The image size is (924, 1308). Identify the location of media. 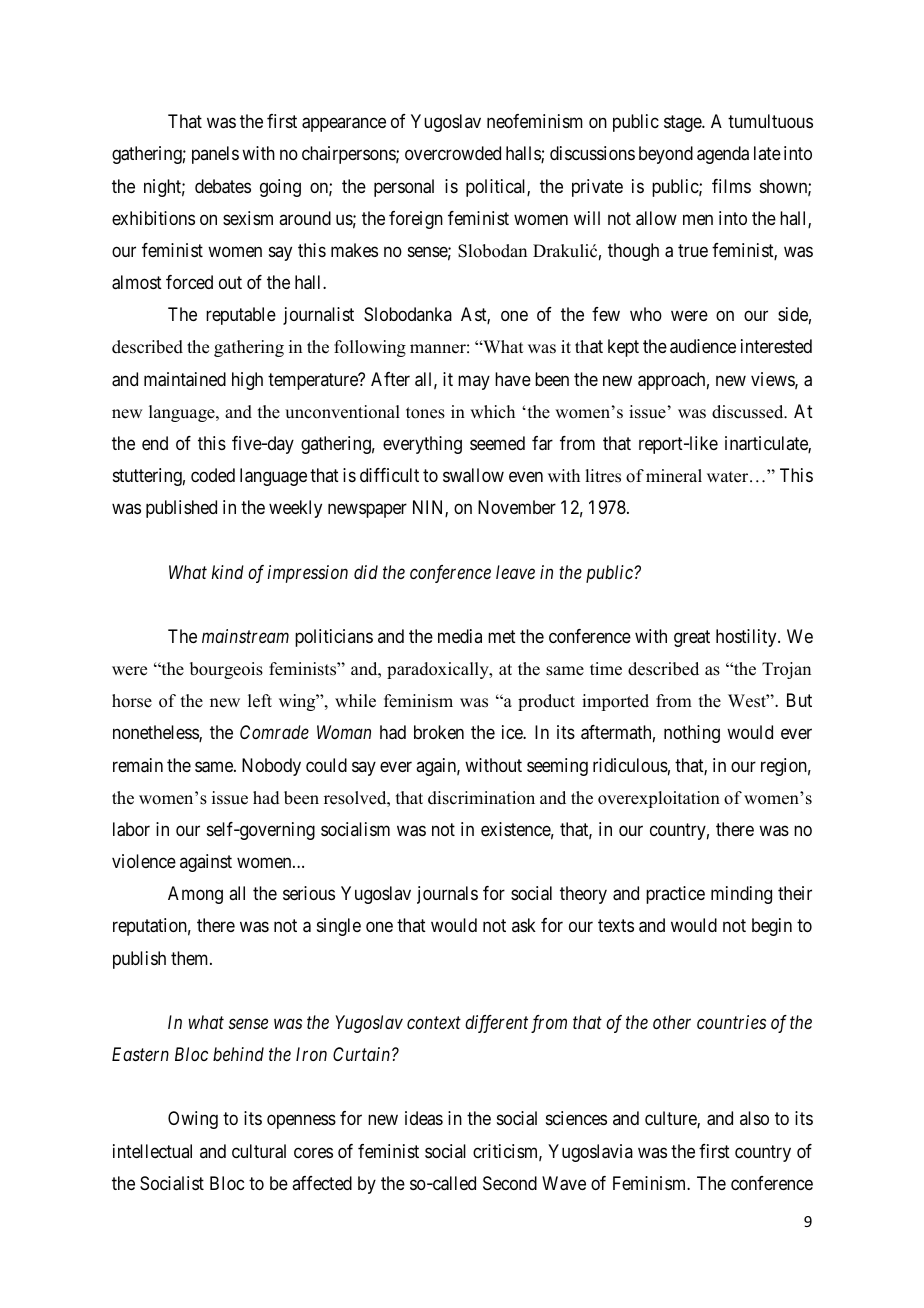
(460, 636).
